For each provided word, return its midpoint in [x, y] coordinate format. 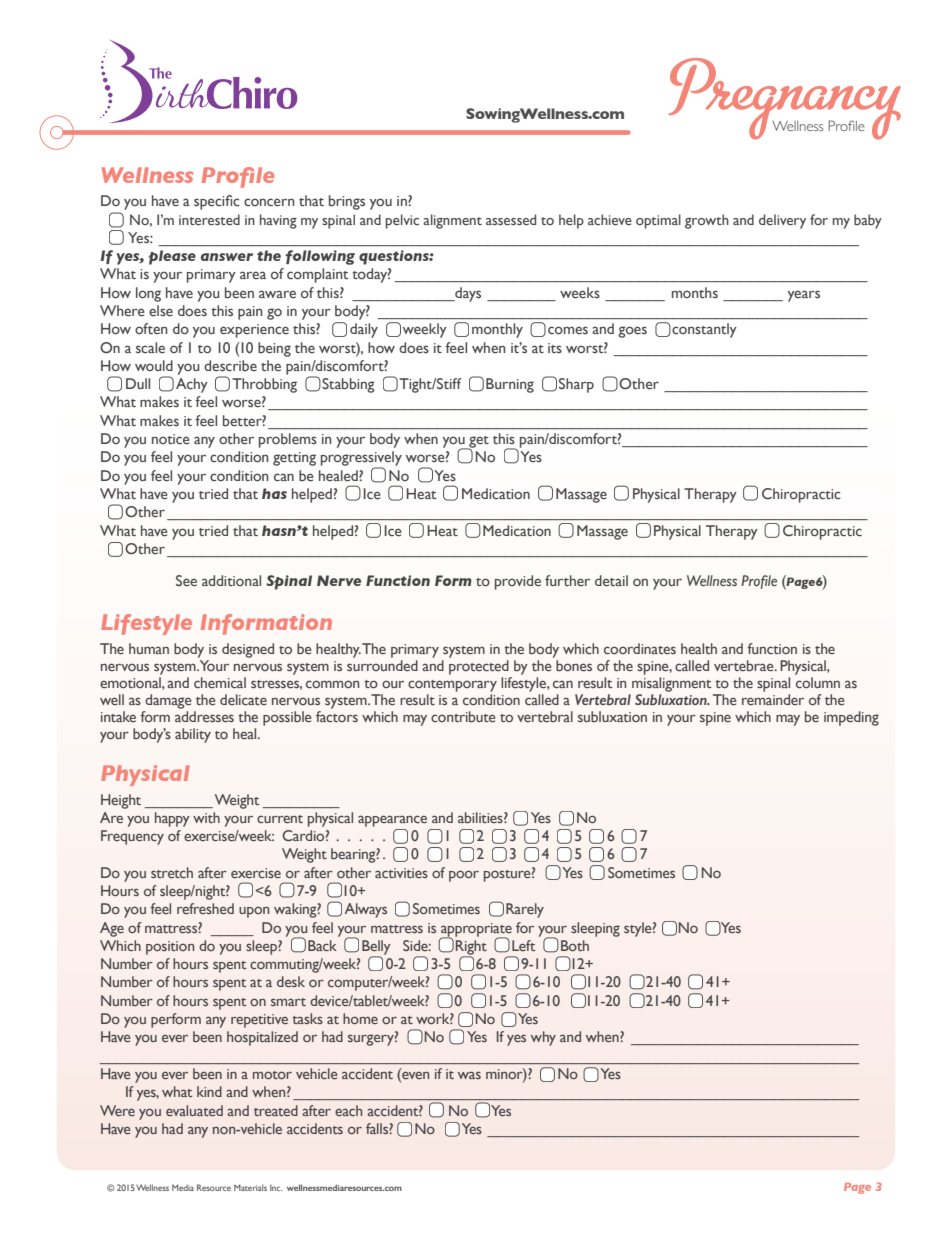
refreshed [205, 908]
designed [248, 650]
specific [217, 202]
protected [479, 667]
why [543, 1038]
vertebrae [745, 665]
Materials [250, 1187]
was [469, 1075]
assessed [511, 219]
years [804, 296]
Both [575, 945]
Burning [510, 385]
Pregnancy [784, 99]
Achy [192, 385]
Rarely [525, 910]
